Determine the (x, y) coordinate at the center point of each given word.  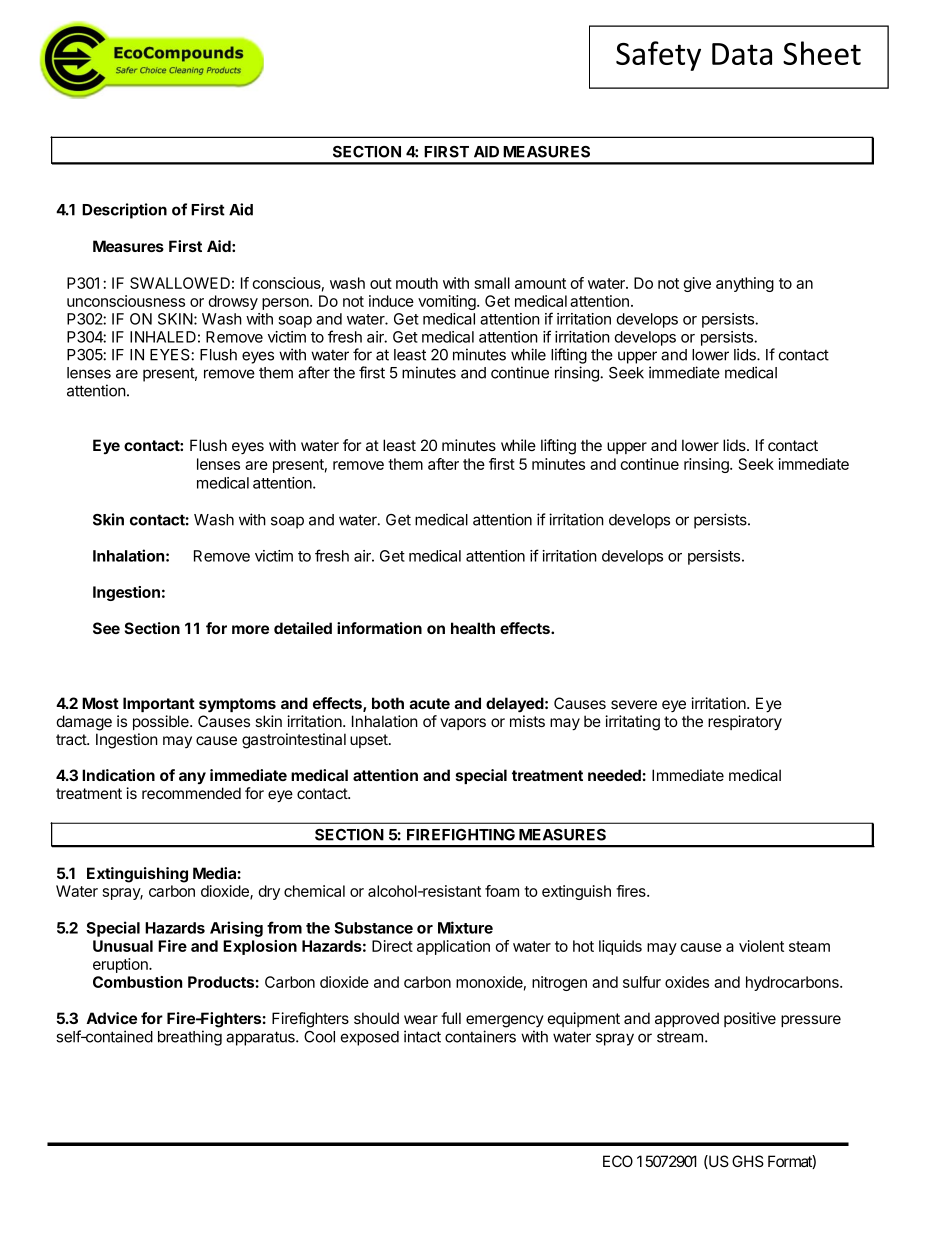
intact (422, 1036)
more (250, 629)
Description (124, 211)
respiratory (745, 723)
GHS (748, 1161)
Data (742, 54)
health (473, 628)
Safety (658, 56)
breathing (190, 1038)
